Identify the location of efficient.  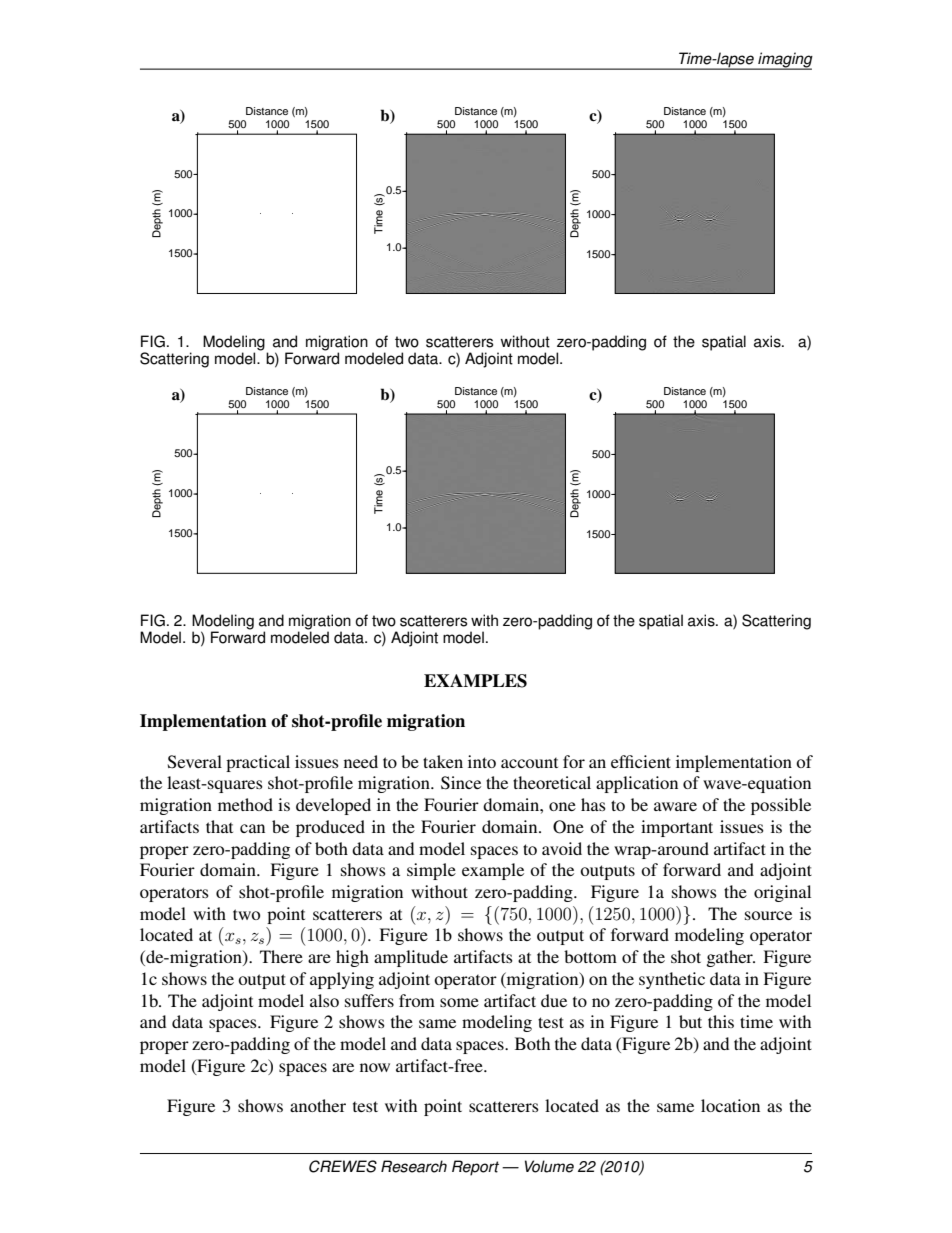
(641, 761).
